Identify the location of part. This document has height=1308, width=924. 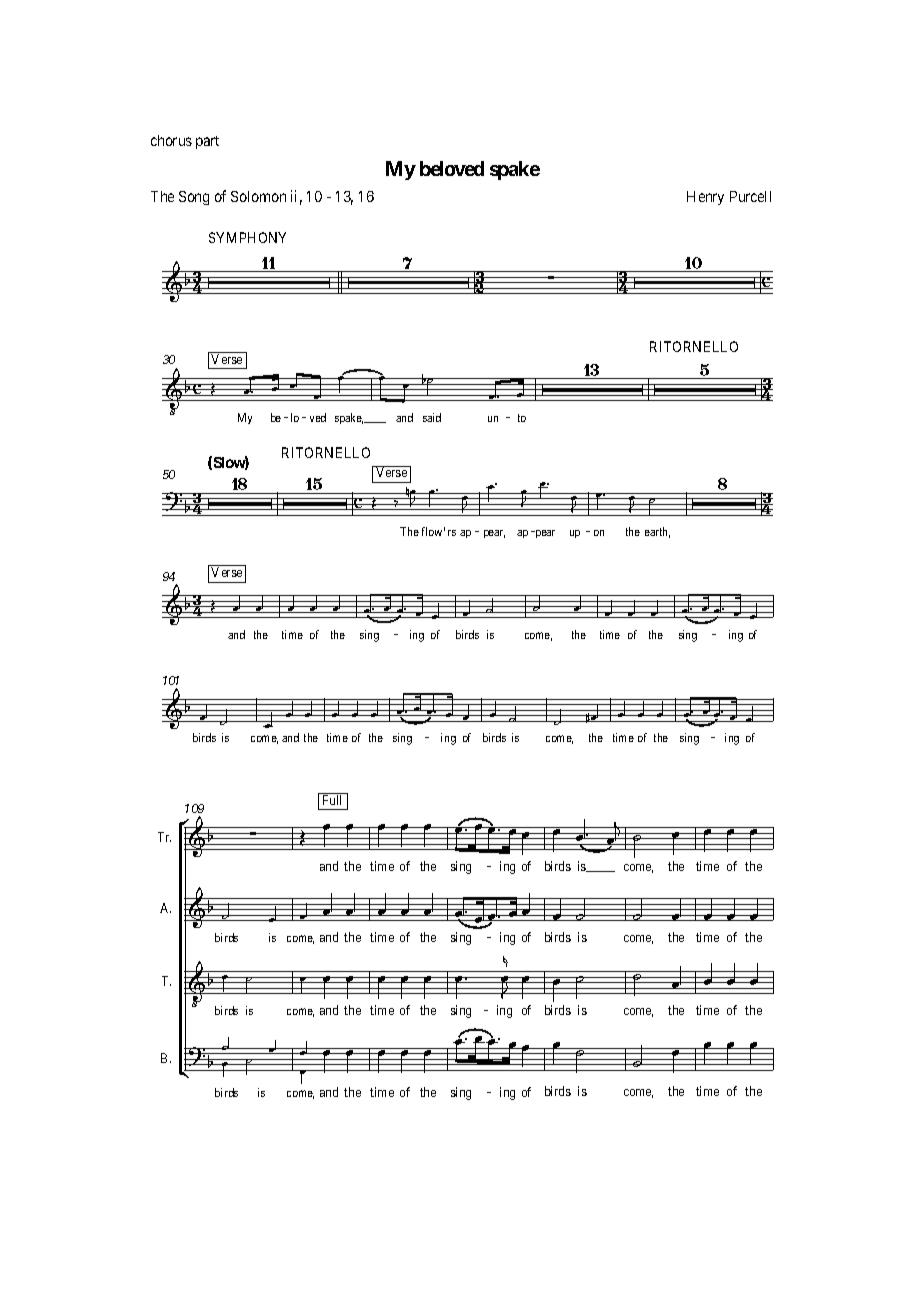
(207, 142).
